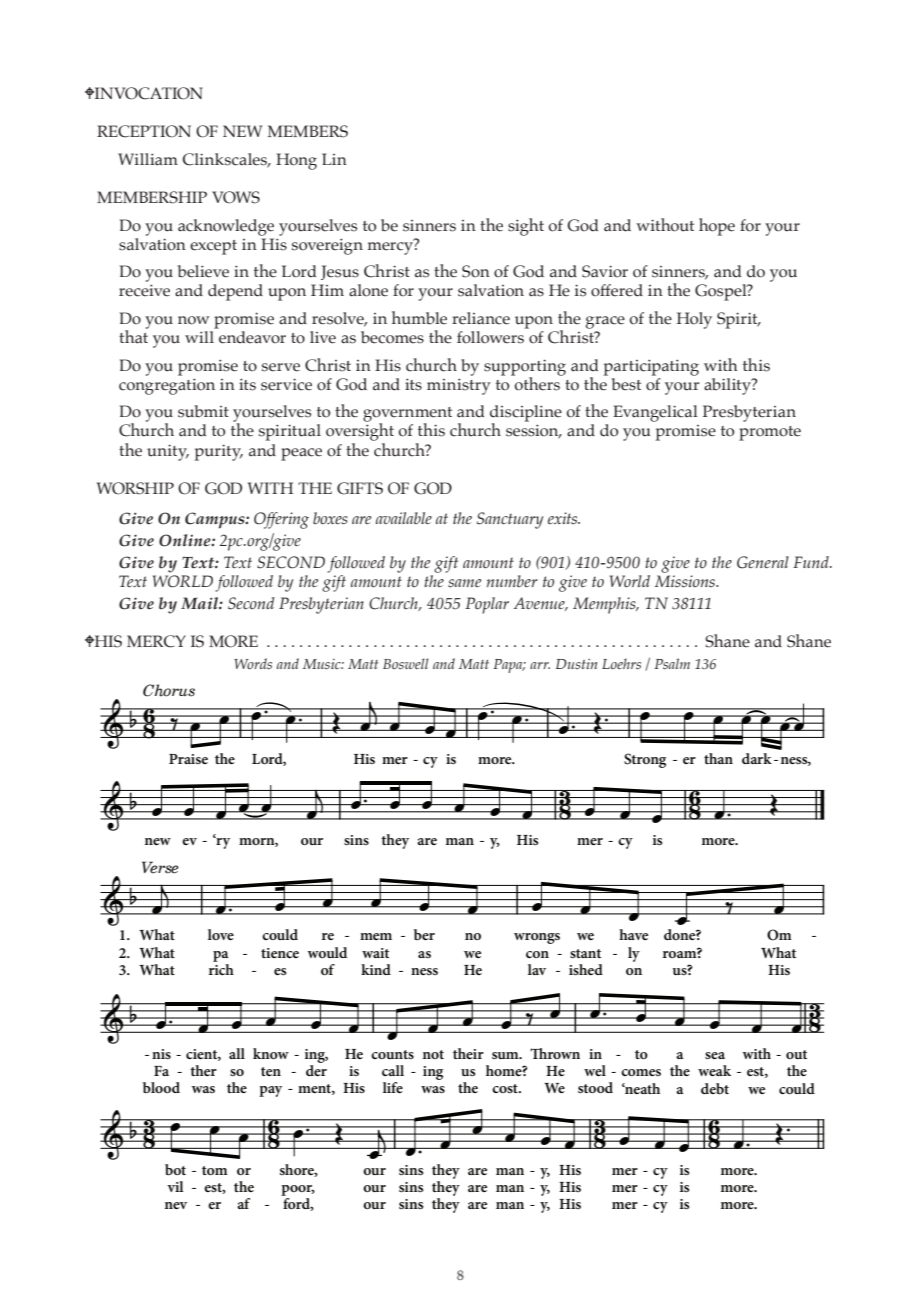  What do you see at coordinates (215, 1170) in the screenshot?
I see `tom` at bounding box center [215, 1170].
